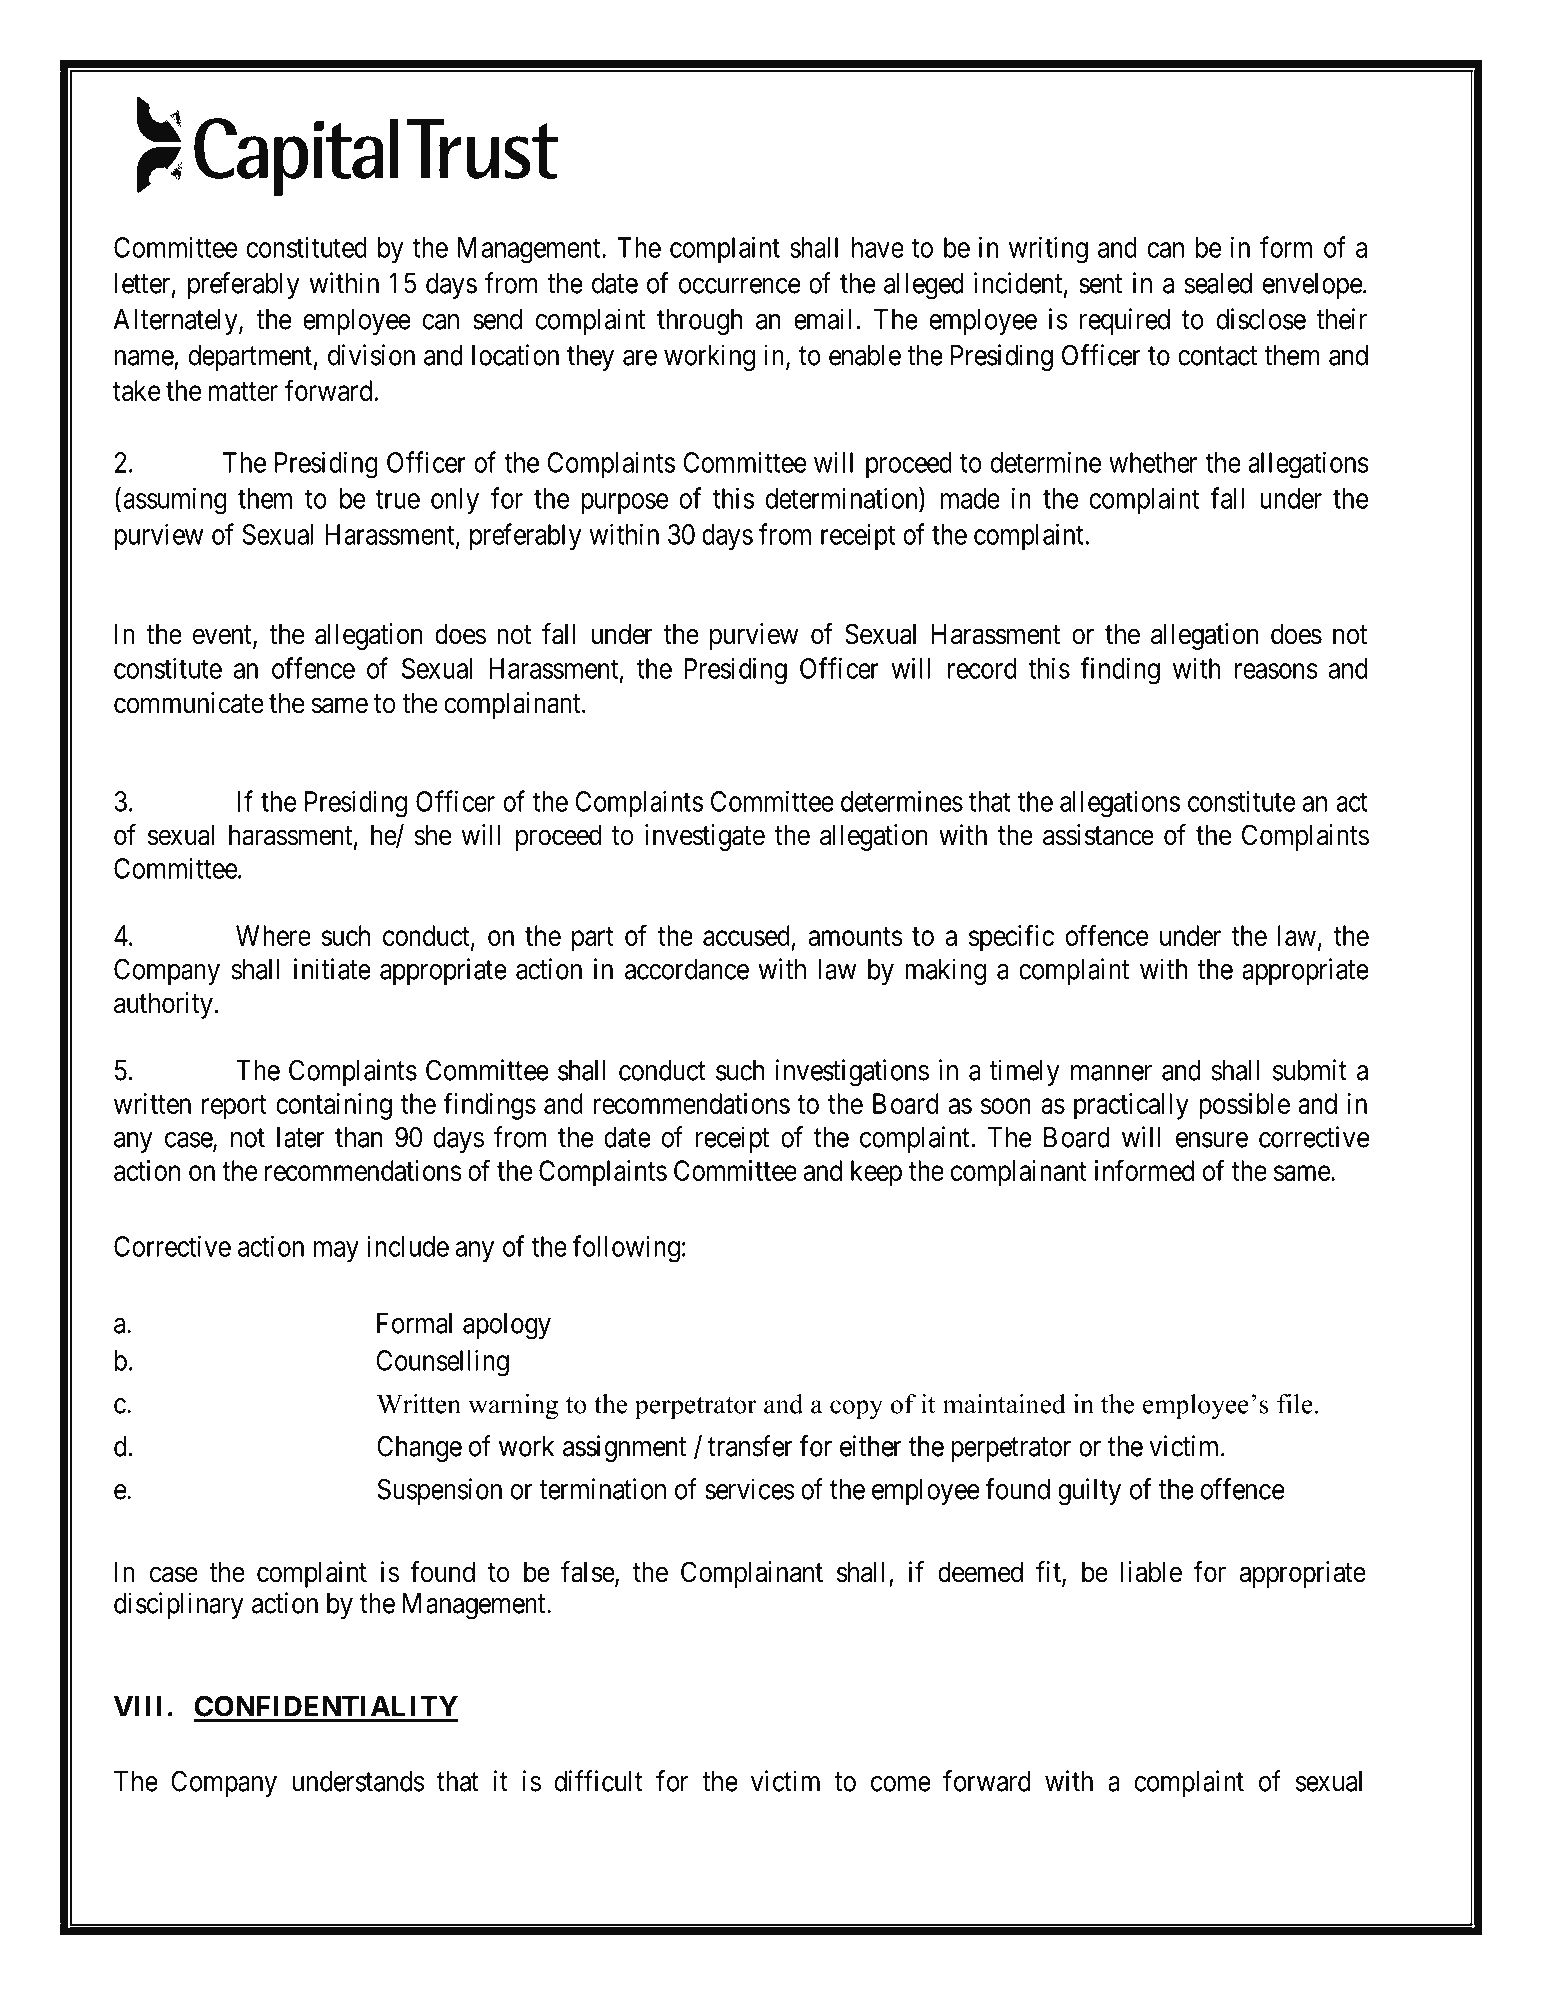 This document has width=1542, height=1995. I want to click on Alternately, so click(177, 322).
